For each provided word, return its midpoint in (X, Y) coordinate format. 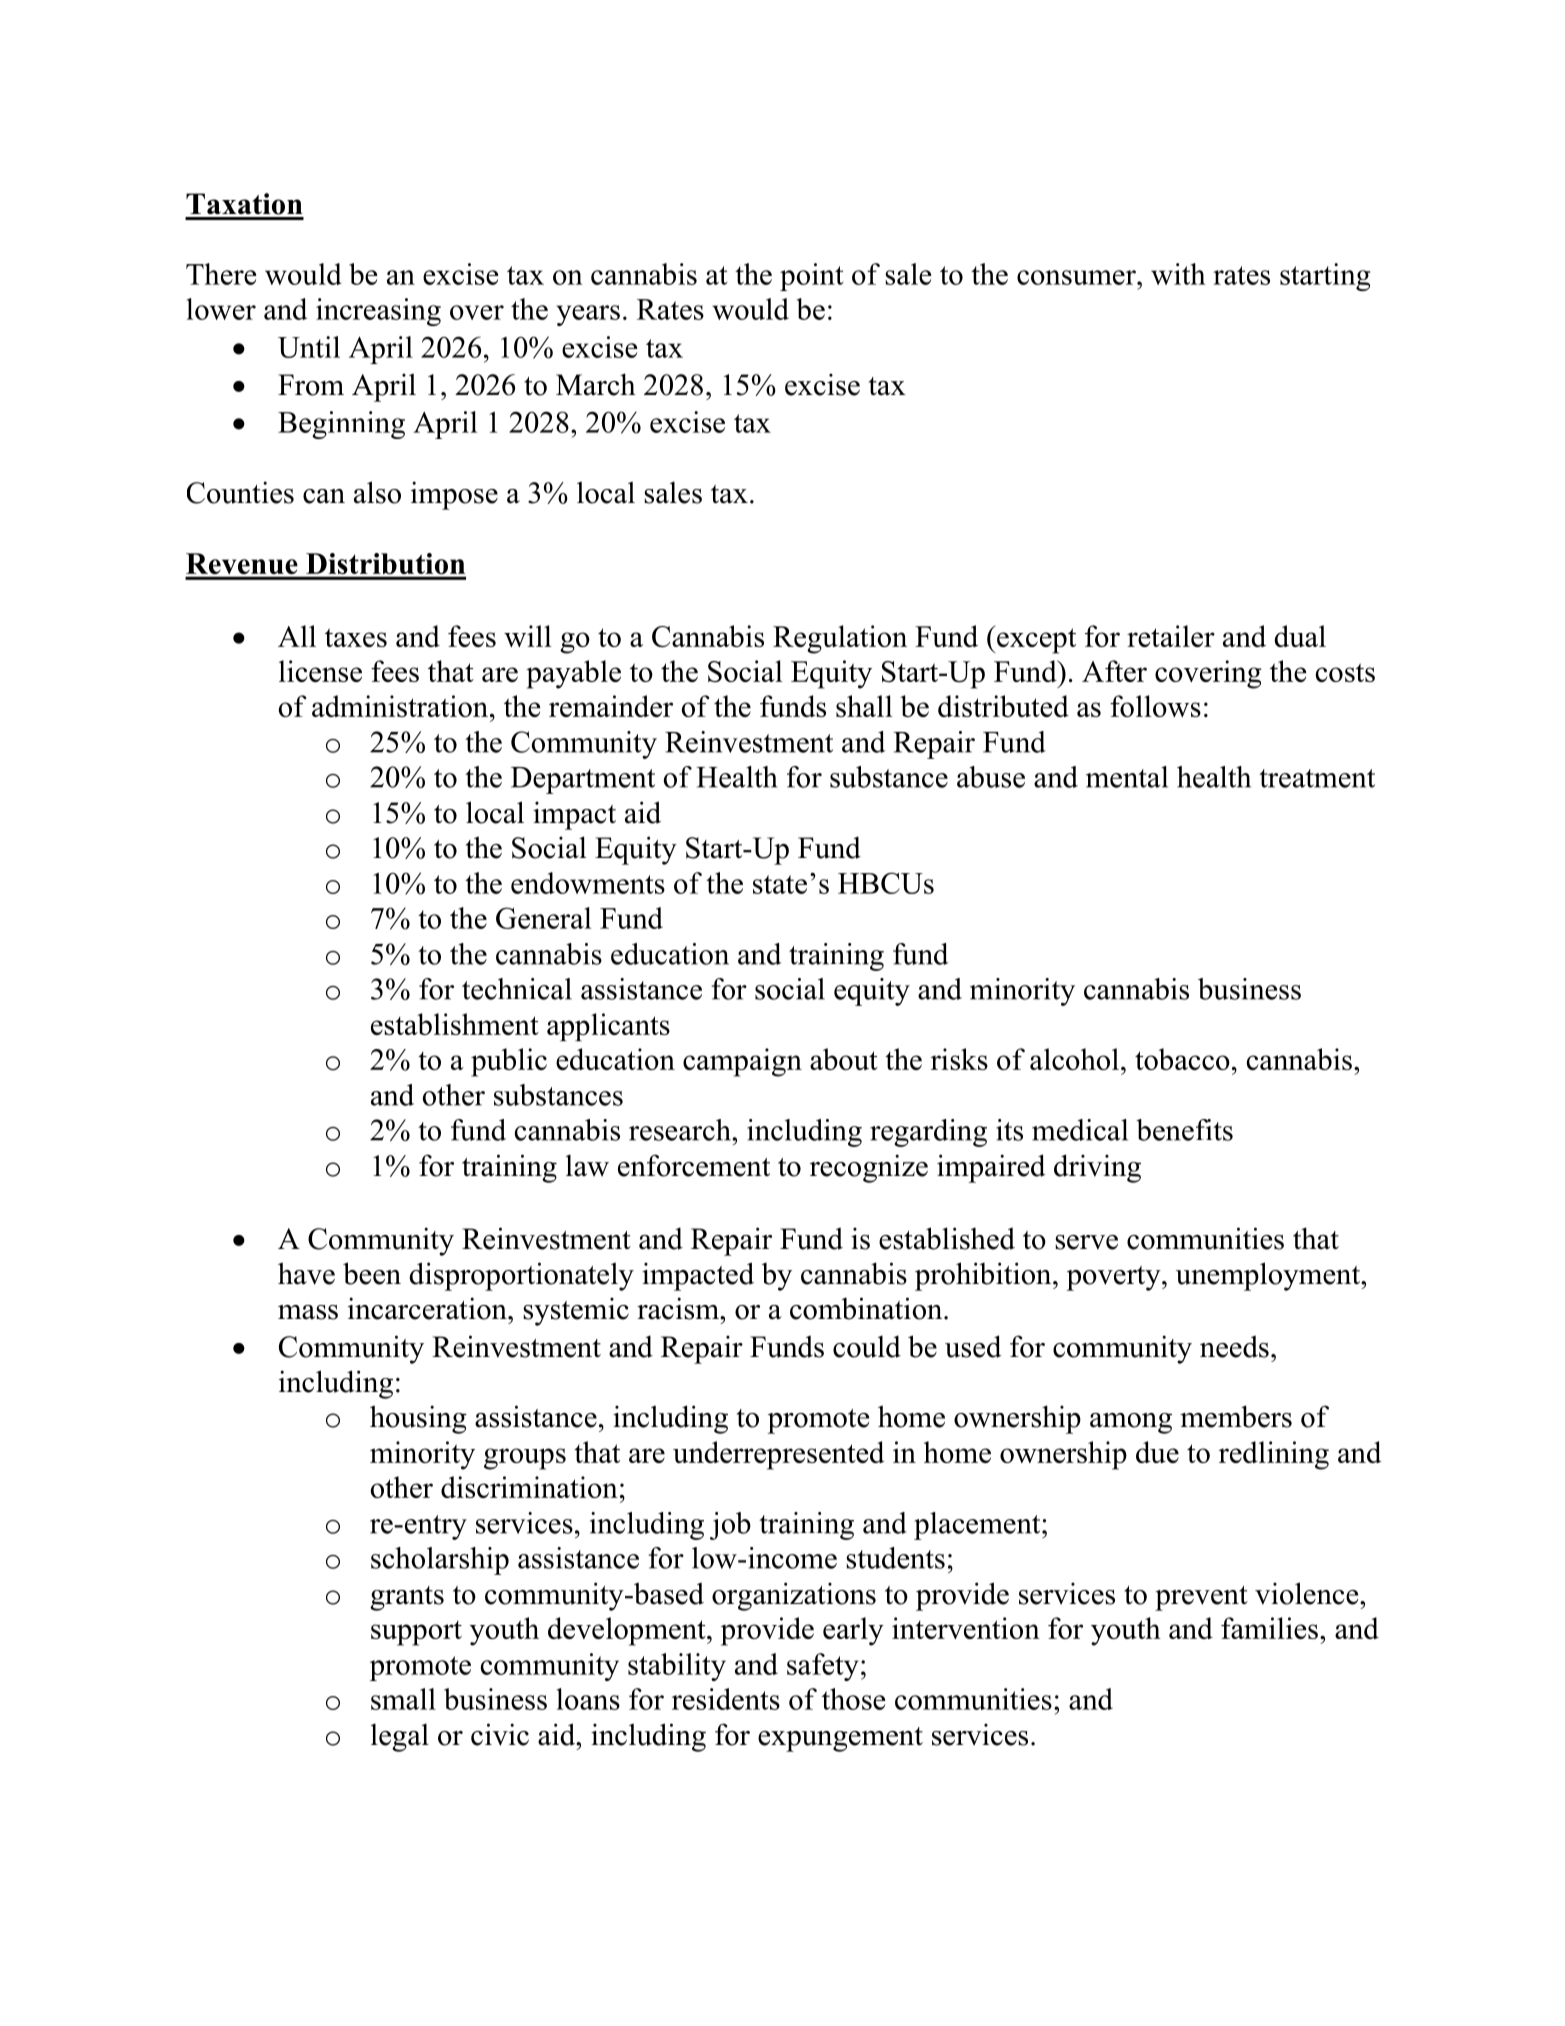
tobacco (1182, 1059)
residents (726, 1699)
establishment (455, 1024)
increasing (378, 312)
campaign (742, 1062)
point (812, 277)
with (1178, 274)
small (403, 1699)
